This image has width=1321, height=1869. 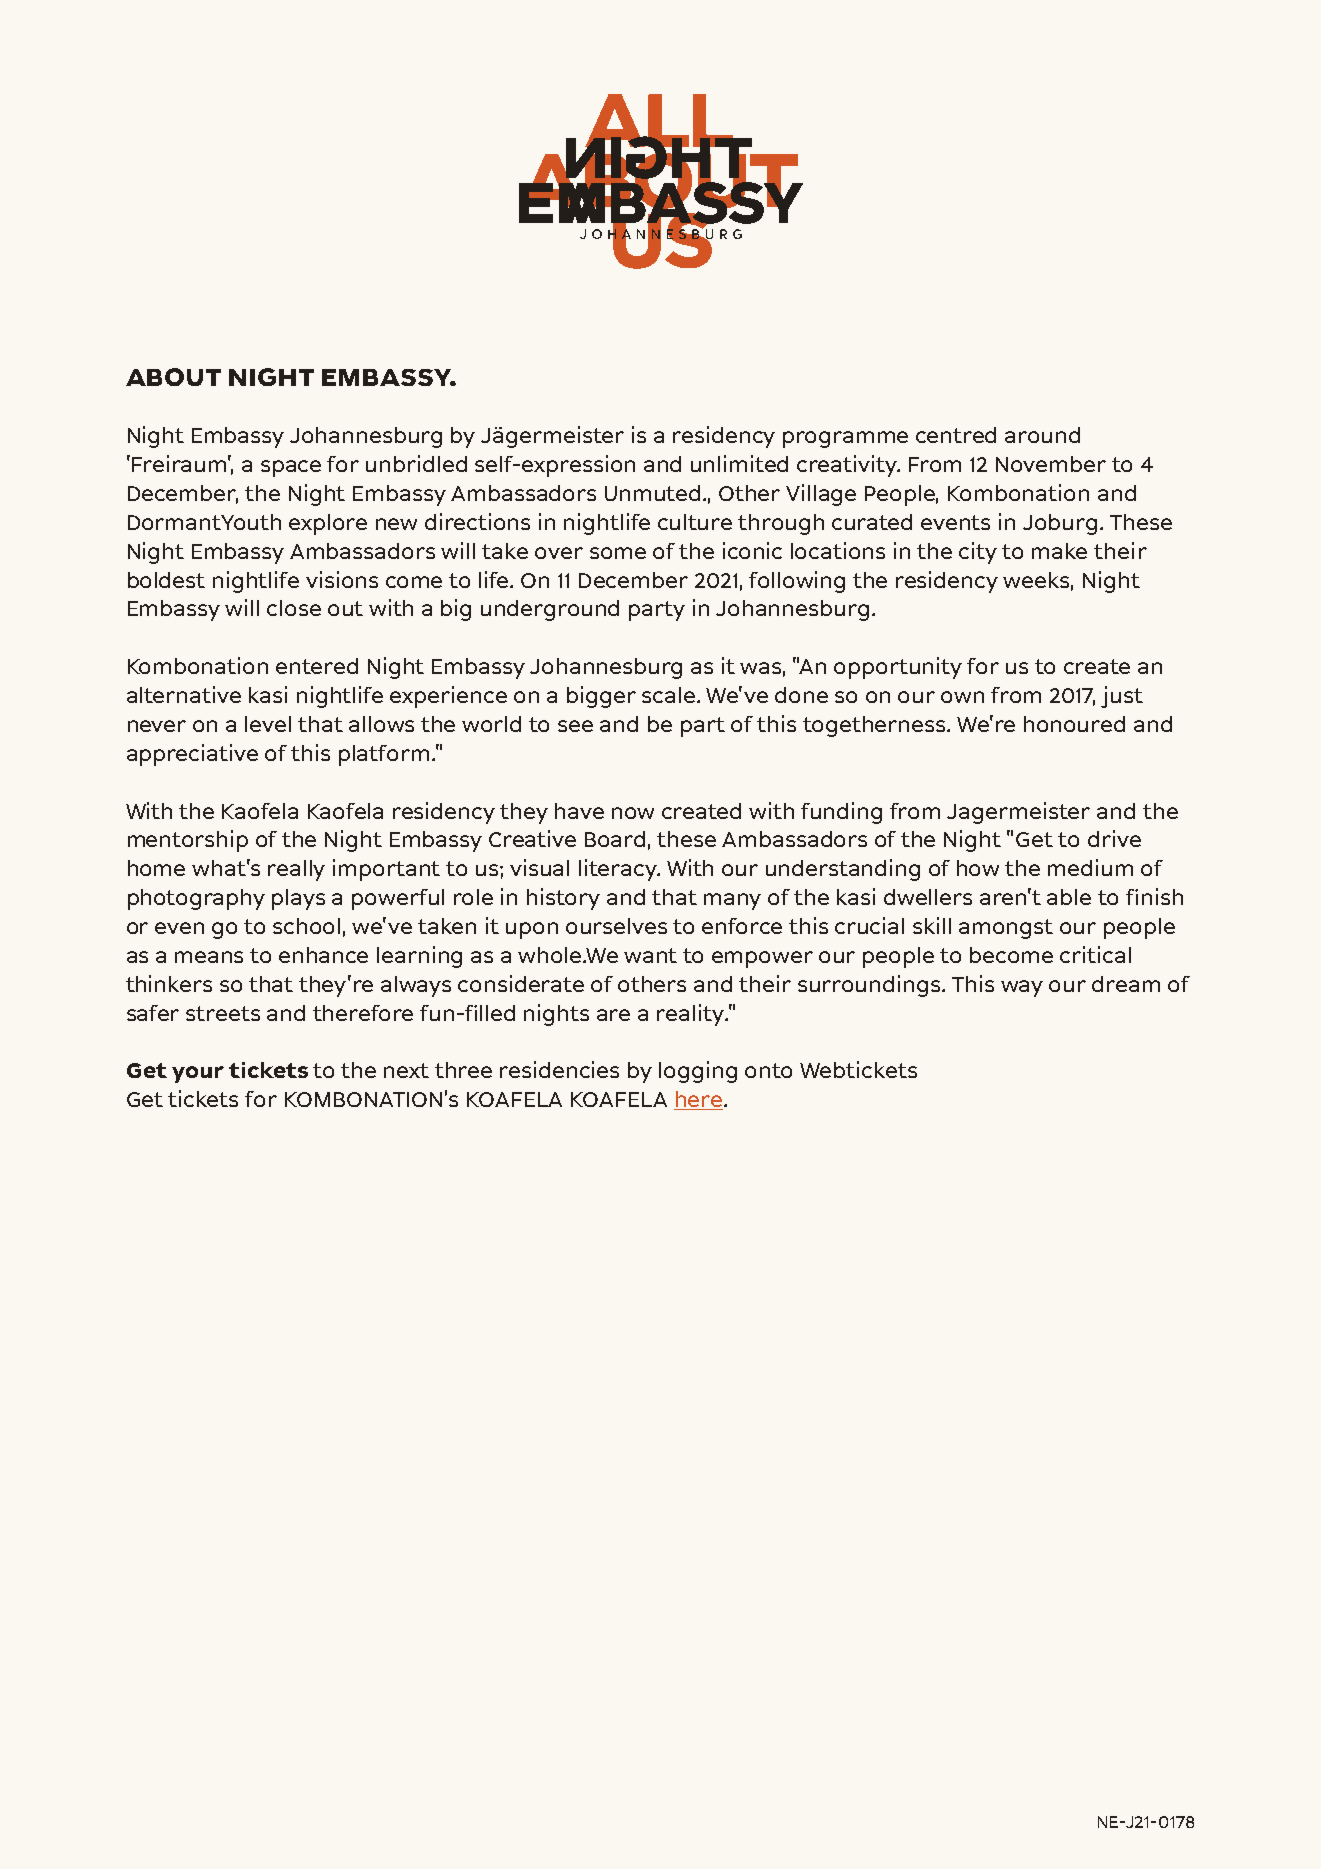 What do you see at coordinates (616, 926) in the image?
I see `ourselves` at bounding box center [616, 926].
